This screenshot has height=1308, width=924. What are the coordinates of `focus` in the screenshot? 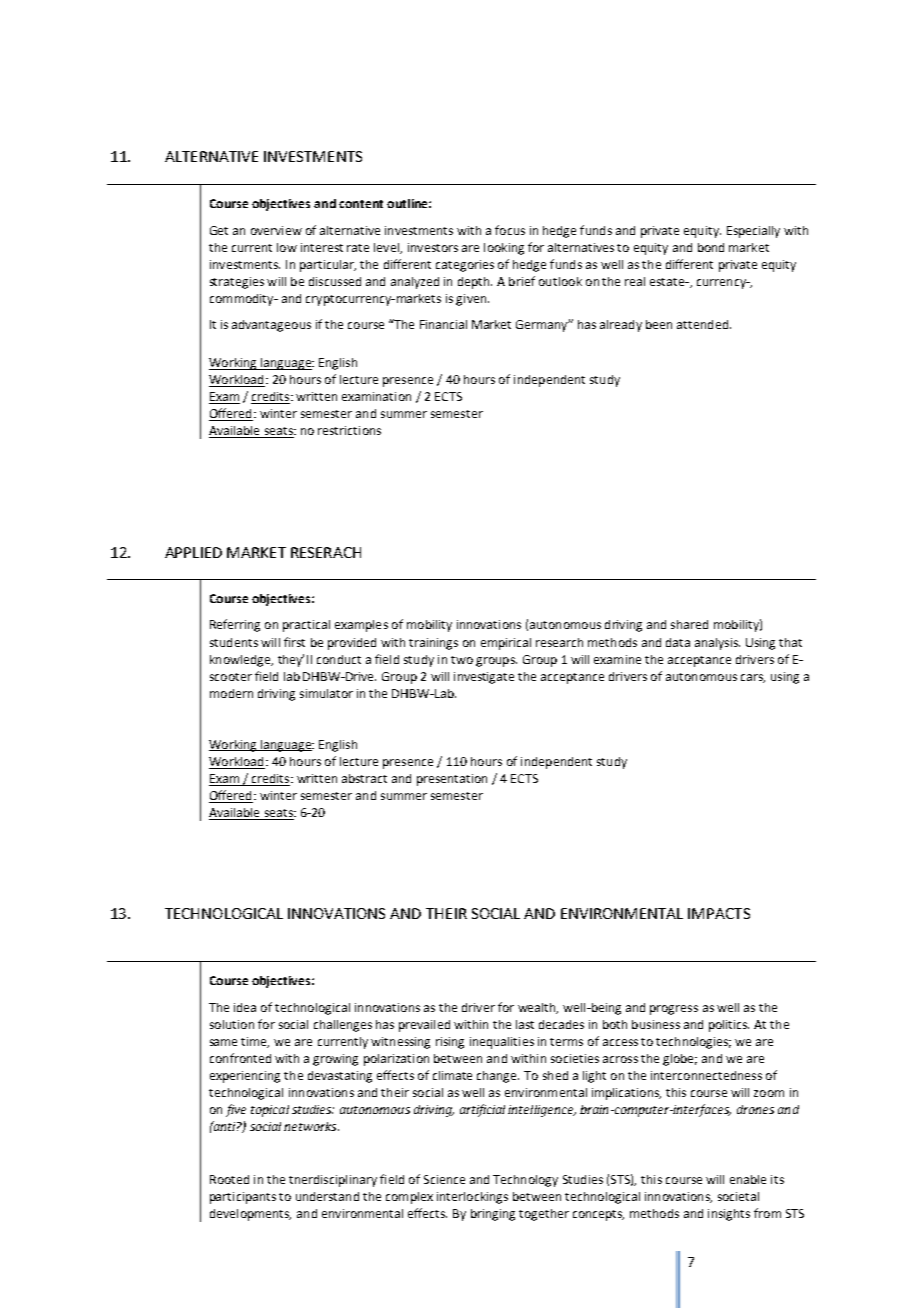 It's located at (510, 230).
